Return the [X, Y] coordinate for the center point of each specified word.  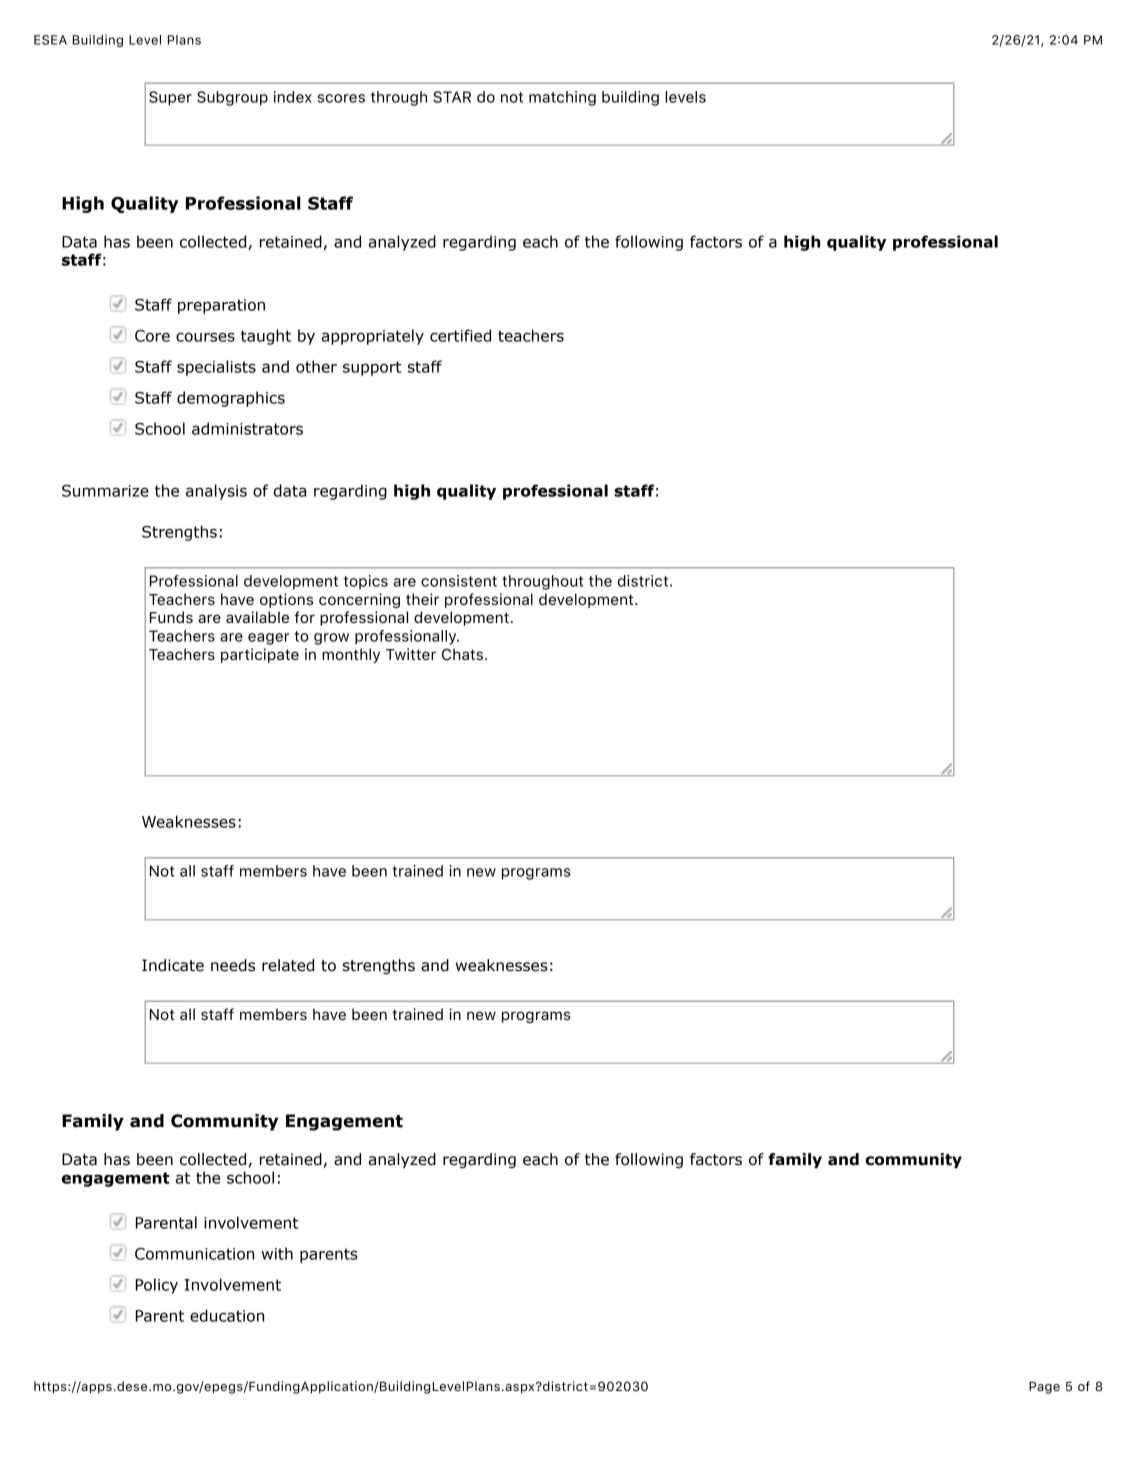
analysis [216, 492]
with [277, 1253]
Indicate [173, 965]
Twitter [411, 654]
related [288, 965]
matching [562, 98]
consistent [459, 581]
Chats [462, 654]
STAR [452, 97]
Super [170, 98]
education [227, 1315]
